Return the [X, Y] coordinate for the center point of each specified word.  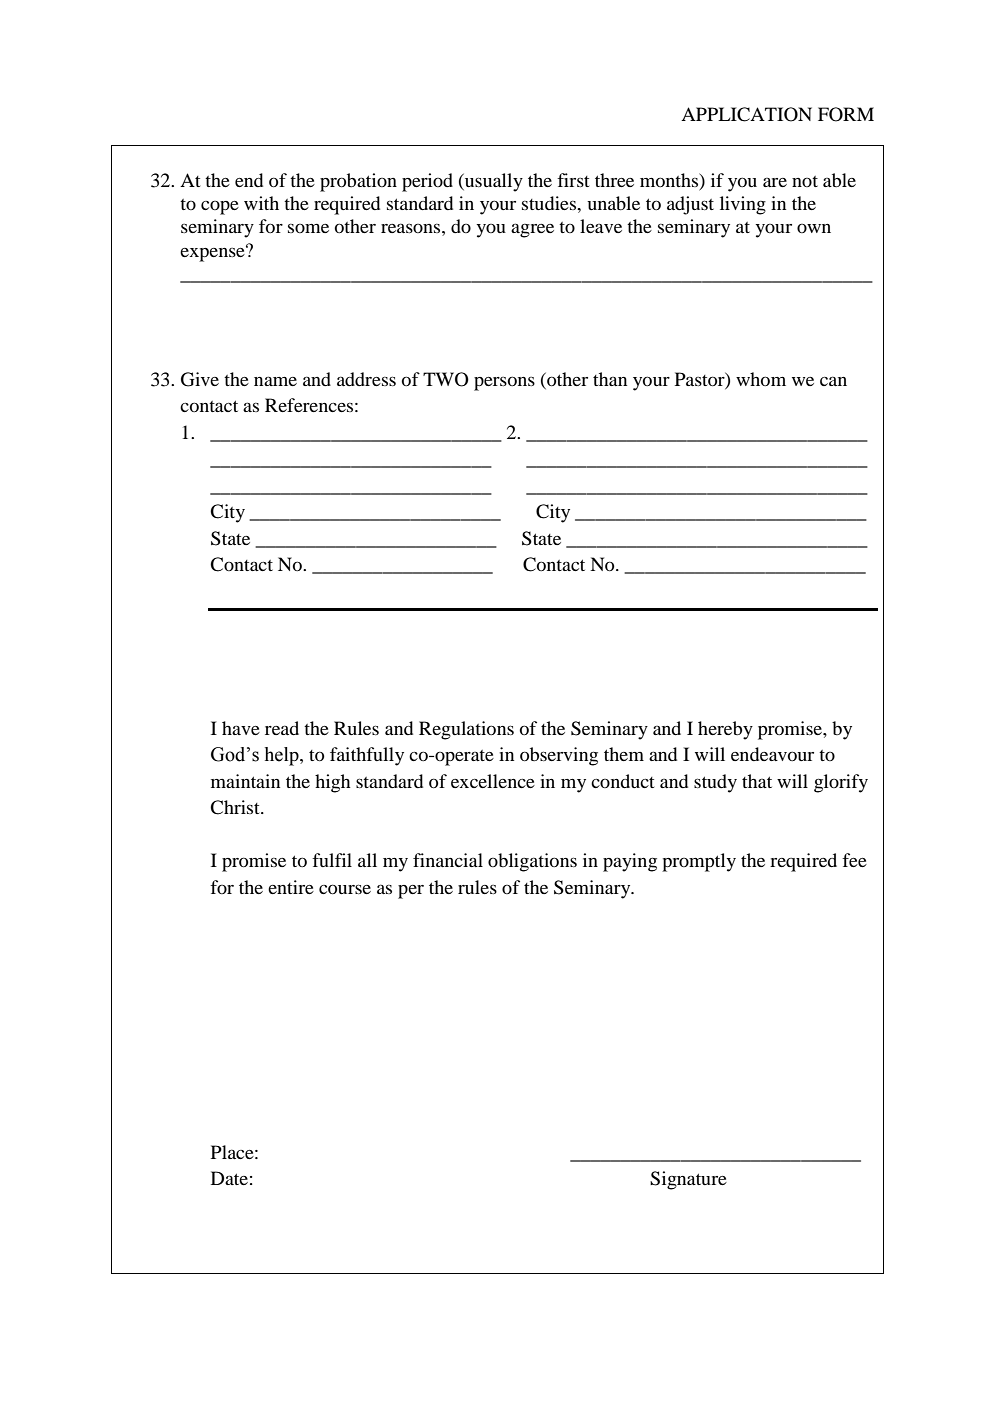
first [573, 180]
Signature [688, 1180]
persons [504, 383]
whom [761, 379]
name [275, 381]
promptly [699, 862]
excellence [493, 781]
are [775, 182]
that [757, 781]
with [261, 203]
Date [229, 1178]
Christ [236, 807]
